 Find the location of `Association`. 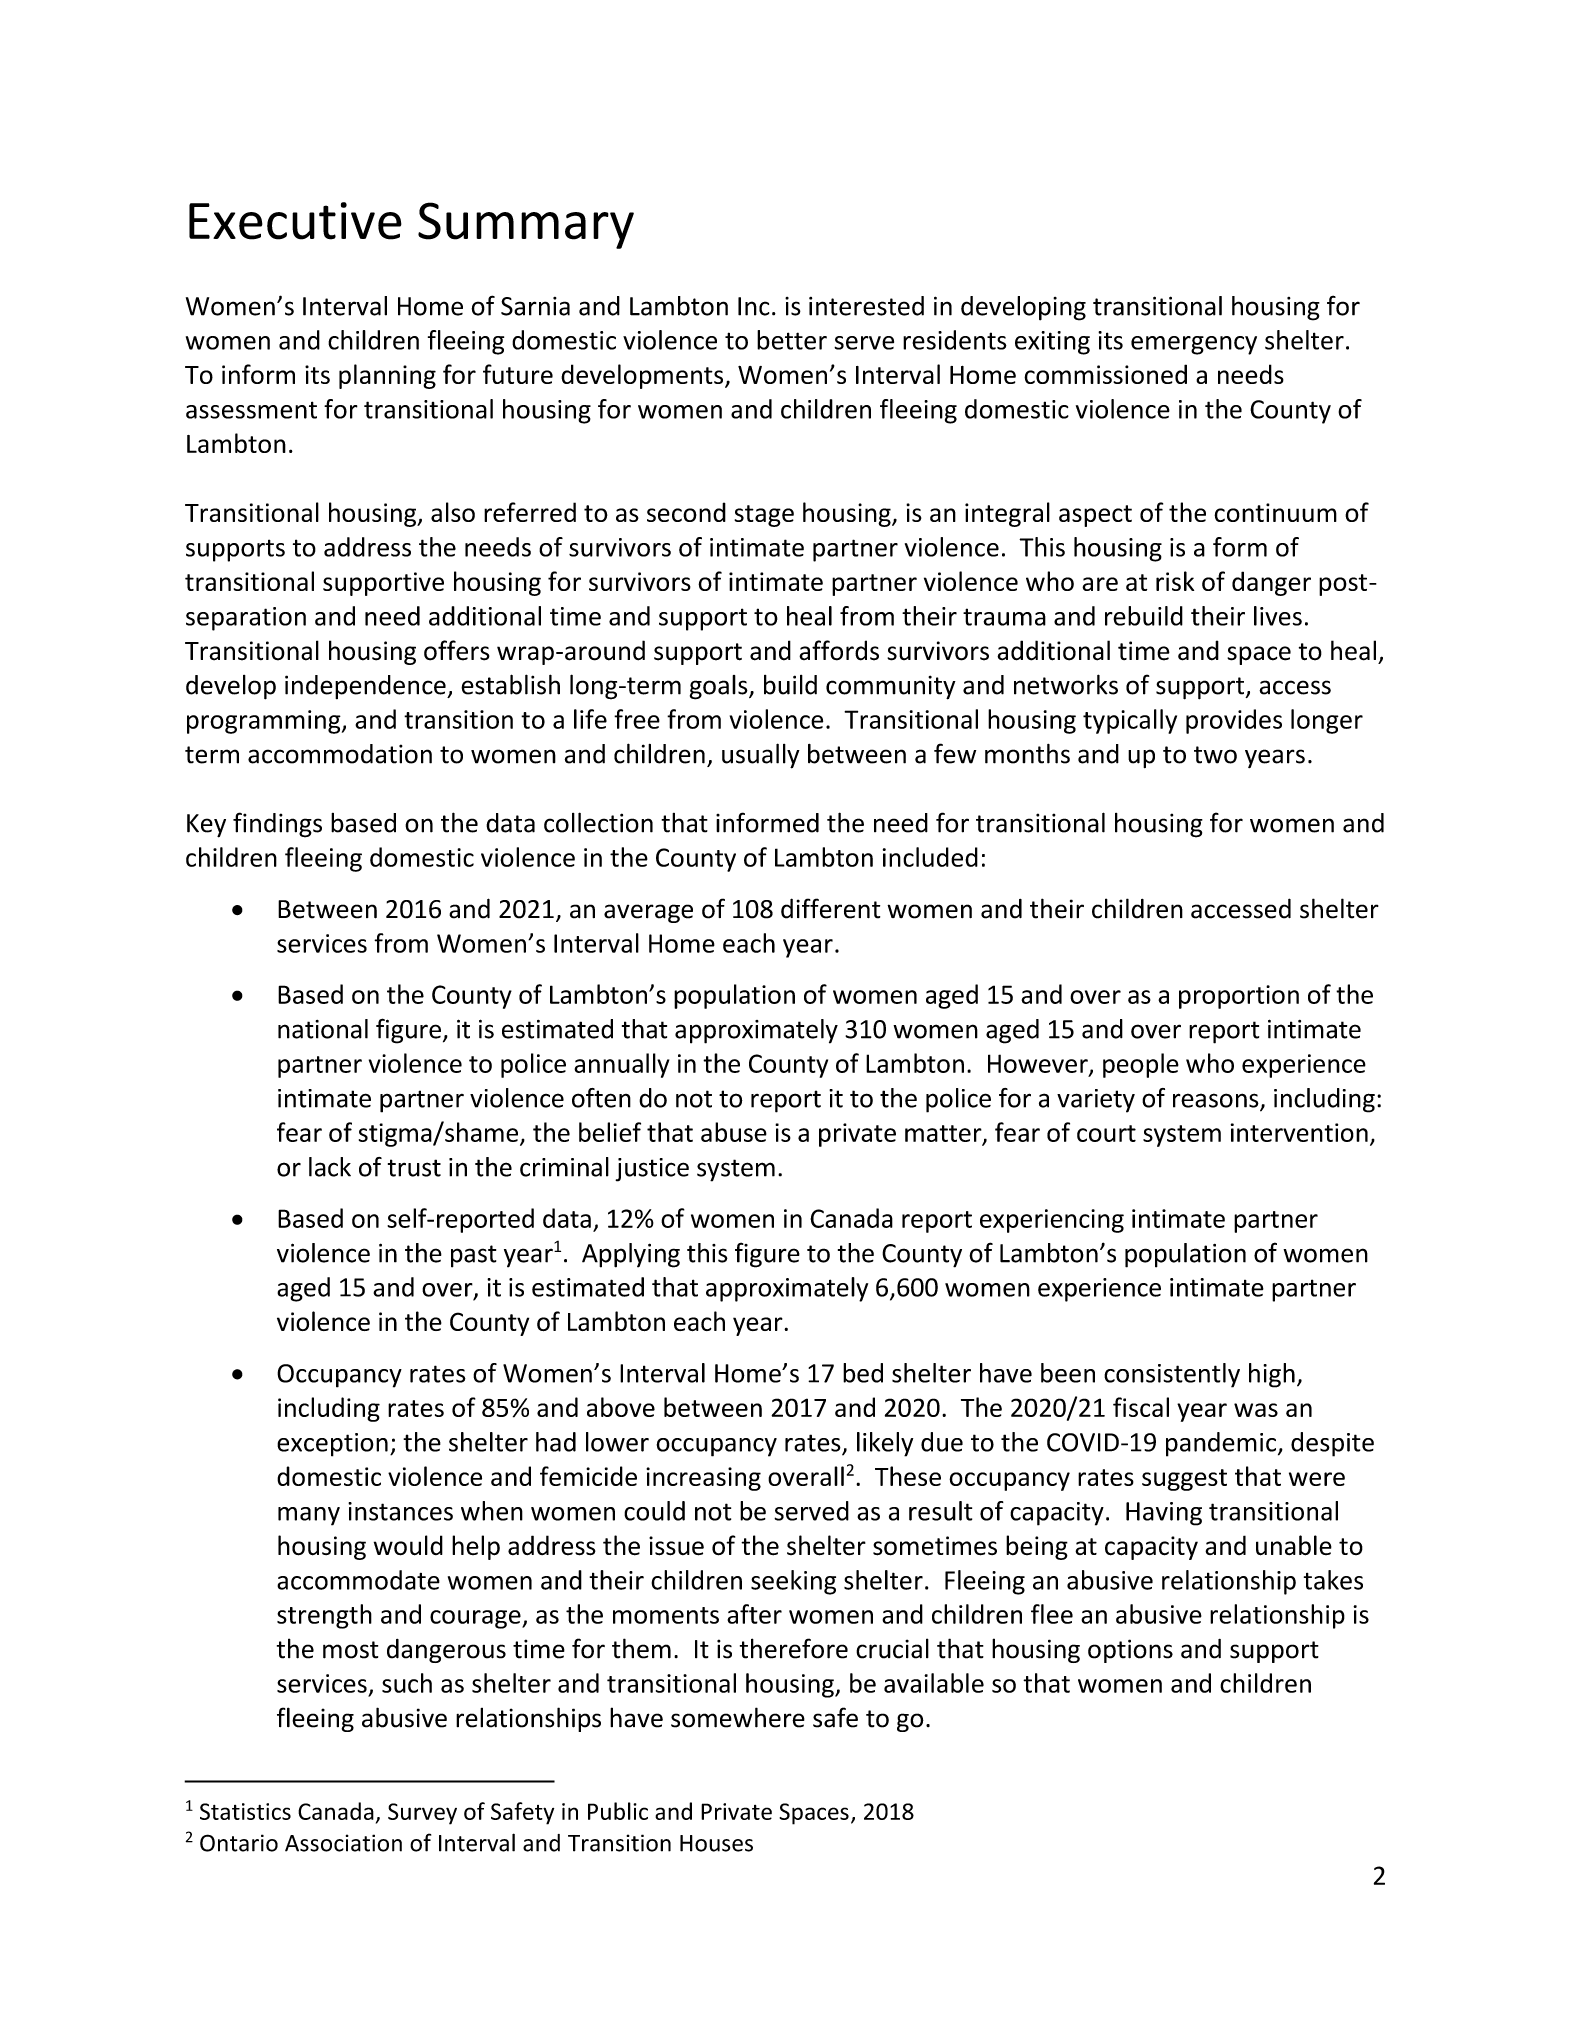

Association is located at coordinates (343, 1843).
